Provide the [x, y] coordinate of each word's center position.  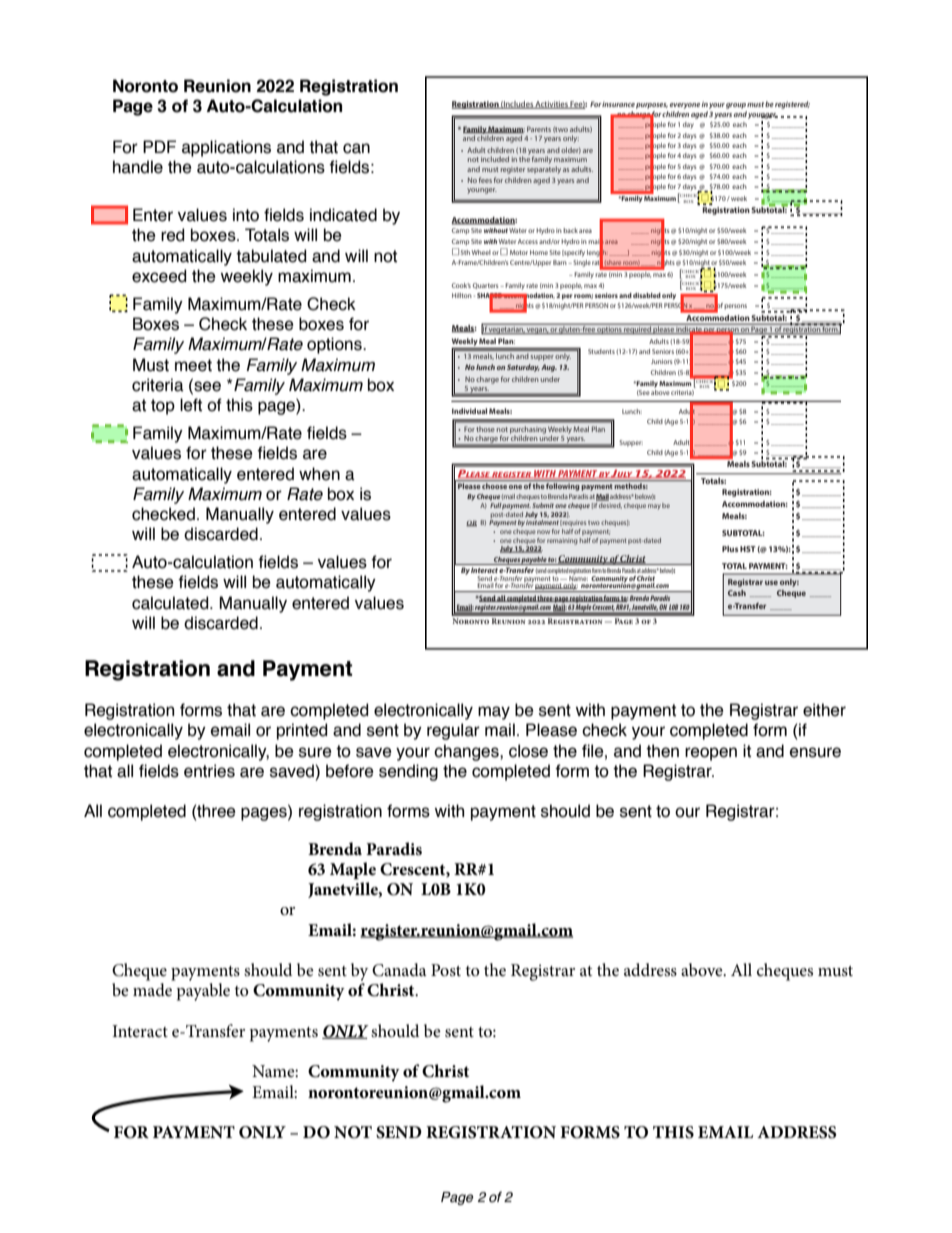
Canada [399, 970]
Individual [469, 411]
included [495, 159]
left [191, 405]
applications [226, 148]
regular [453, 731]
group [736, 107]
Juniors [661, 361]
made [152, 990]
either [824, 710]
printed [302, 731]
